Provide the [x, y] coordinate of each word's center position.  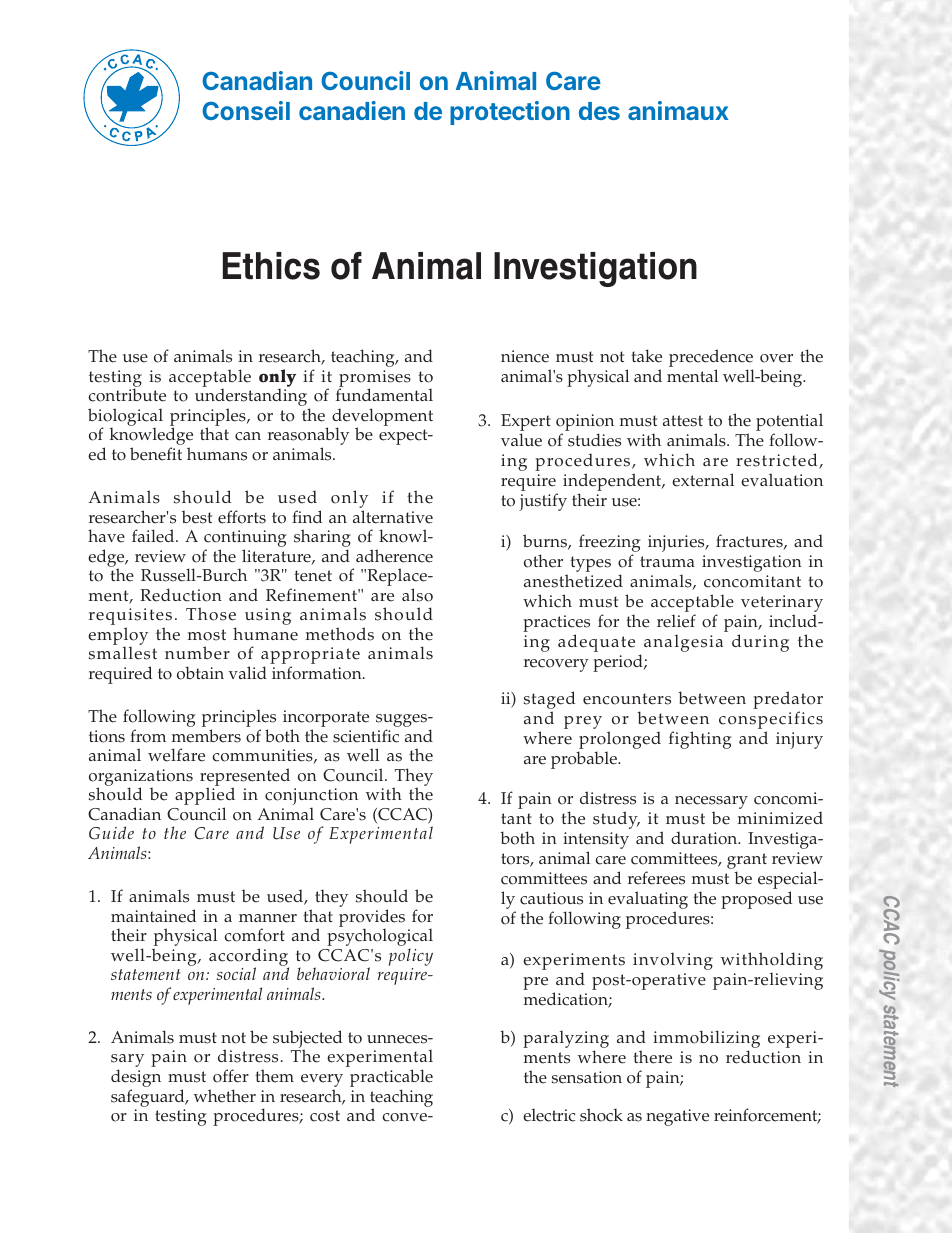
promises [374, 380]
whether [225, 1096]
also [417, 595]
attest [683, 421]
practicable [391, 1079]
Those [211, 614]
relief [676, 621]
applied [205, 797]
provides [372, 919]
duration [705, 838]
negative [677, 1117]
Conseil [246, 110]
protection [510, 113]
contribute [127, 395]
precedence [711, 359]
